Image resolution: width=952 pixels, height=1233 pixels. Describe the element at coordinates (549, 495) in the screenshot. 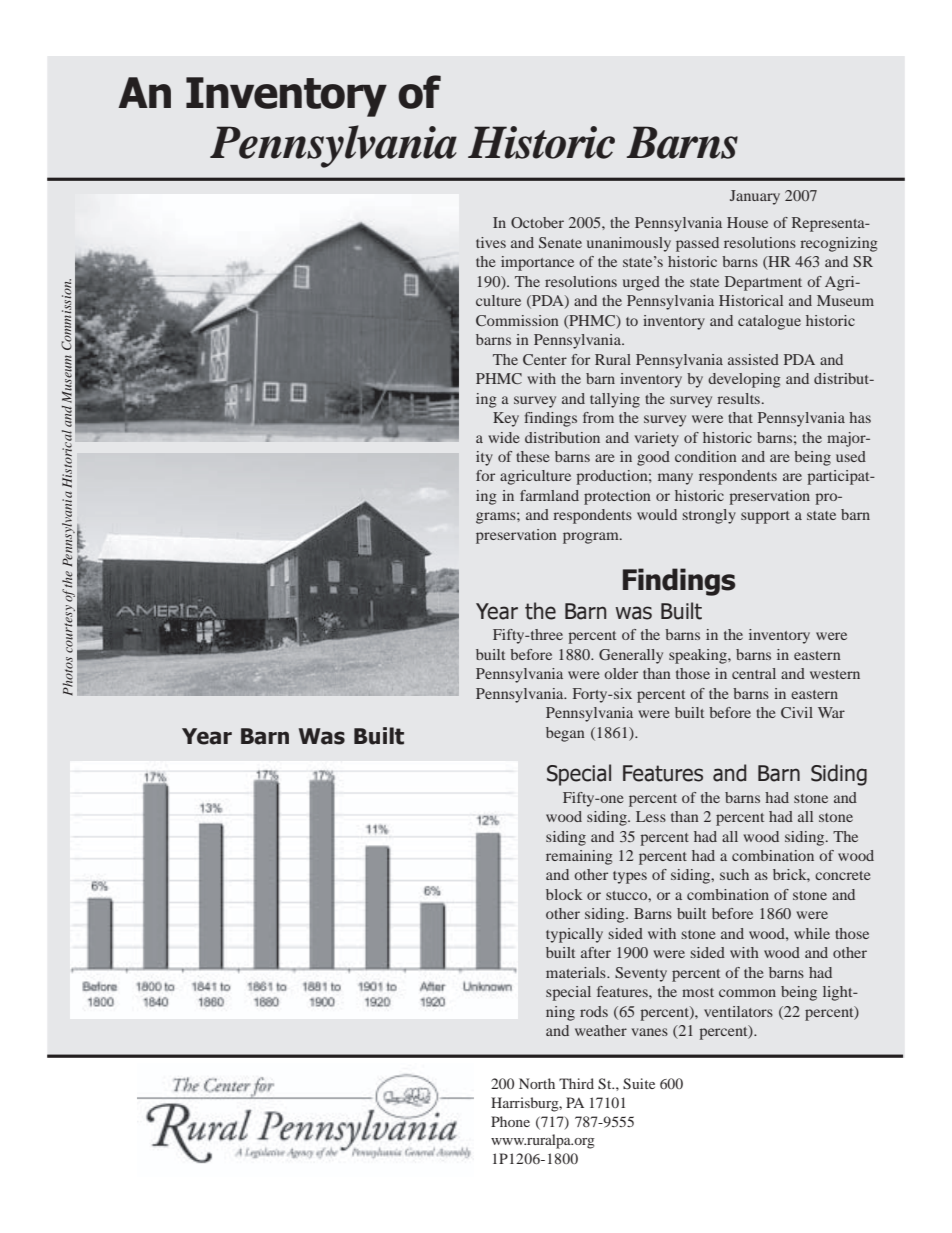

I see `farmland` at that location.
